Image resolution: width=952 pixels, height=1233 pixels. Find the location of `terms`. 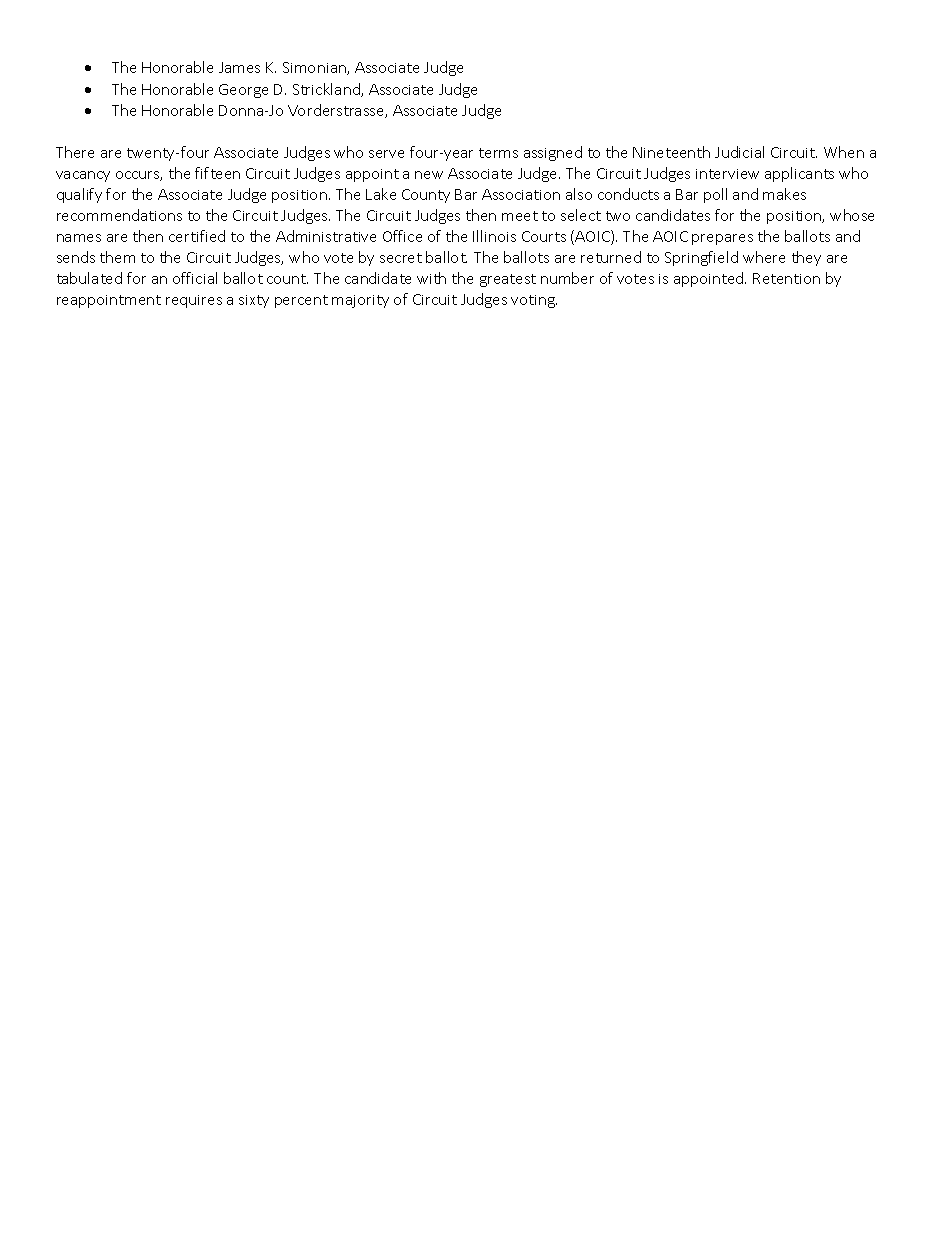

terms is located at coordinates (498, 153).
